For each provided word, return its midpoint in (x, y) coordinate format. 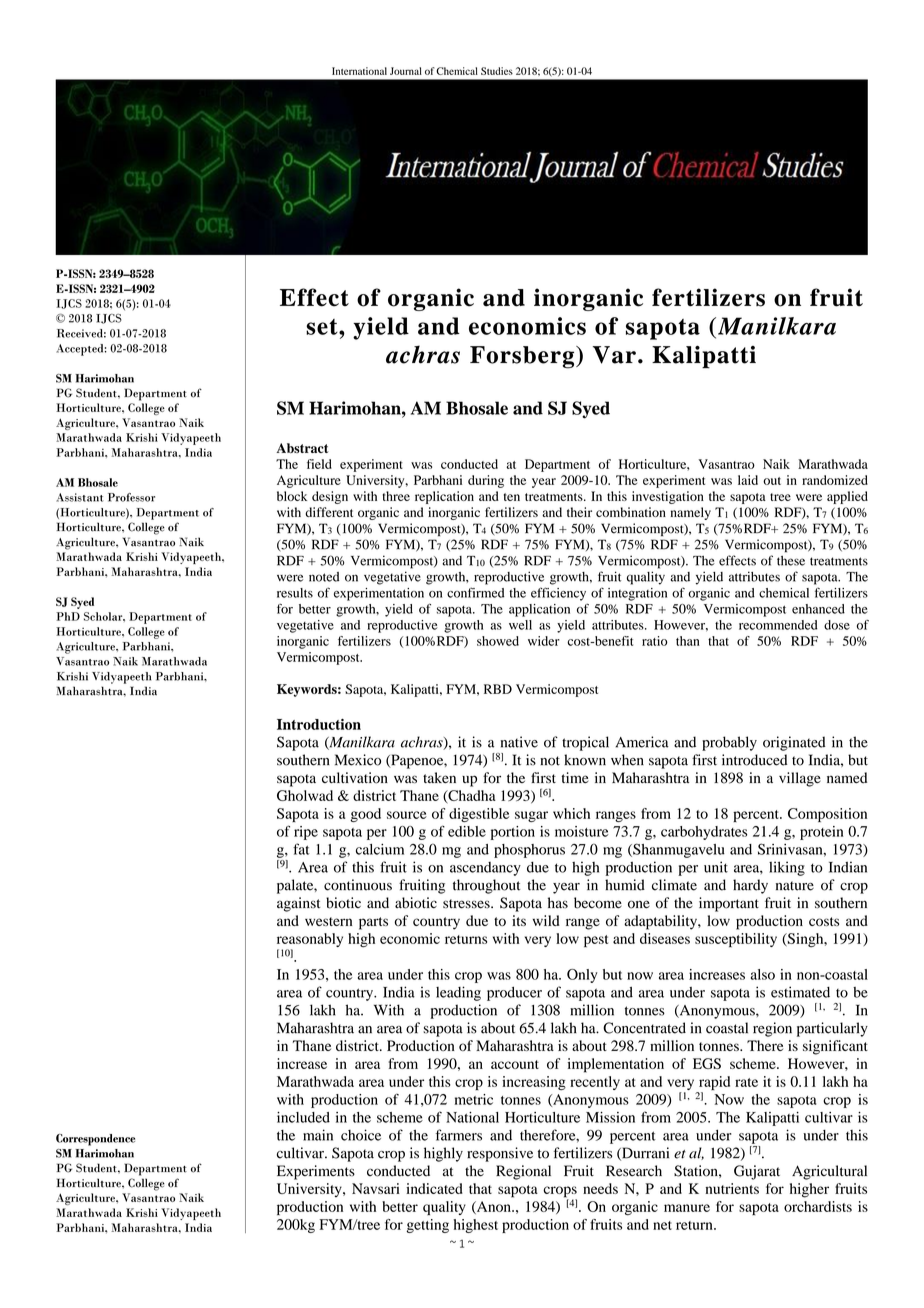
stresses (467, 904)
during (486, 481)
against (298, 904)
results (295, 593)
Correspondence (95, 1140)
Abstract (302, 448)
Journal (406, 71)
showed (498, 641)
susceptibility (736, 940)
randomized (835, 480)
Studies (497, 71)
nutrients (732, 1188)
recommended (778, 625)
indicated (434, 1188)
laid (748, 480)
